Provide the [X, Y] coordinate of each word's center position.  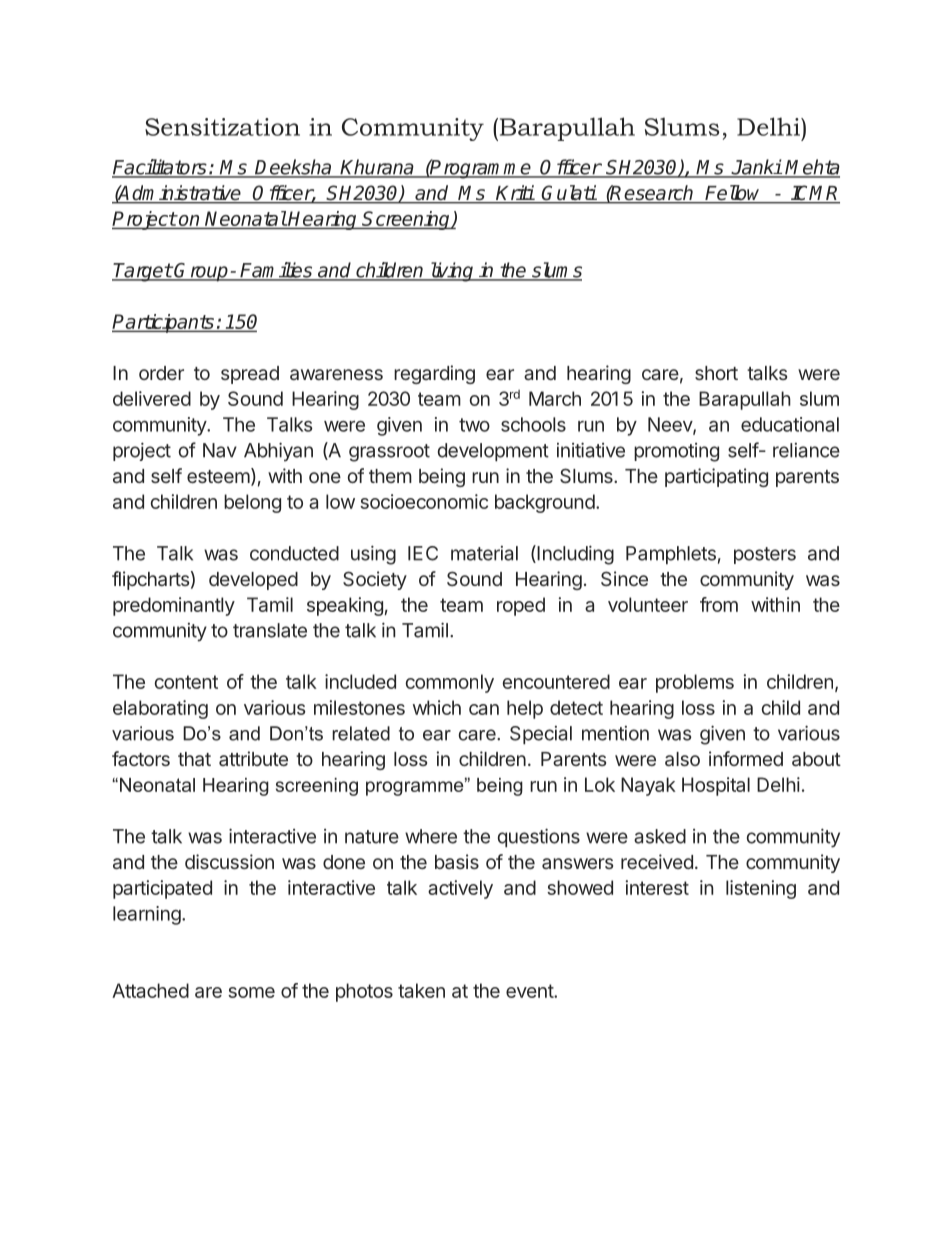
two [474, 425]
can [484, 709]
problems [695, 683]
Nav [220, 450]
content [186, 682]
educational [790, 424]
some [251, 992]
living [451, 272]
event [530, 991]
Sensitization [222, 127]
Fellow [734, 194]
